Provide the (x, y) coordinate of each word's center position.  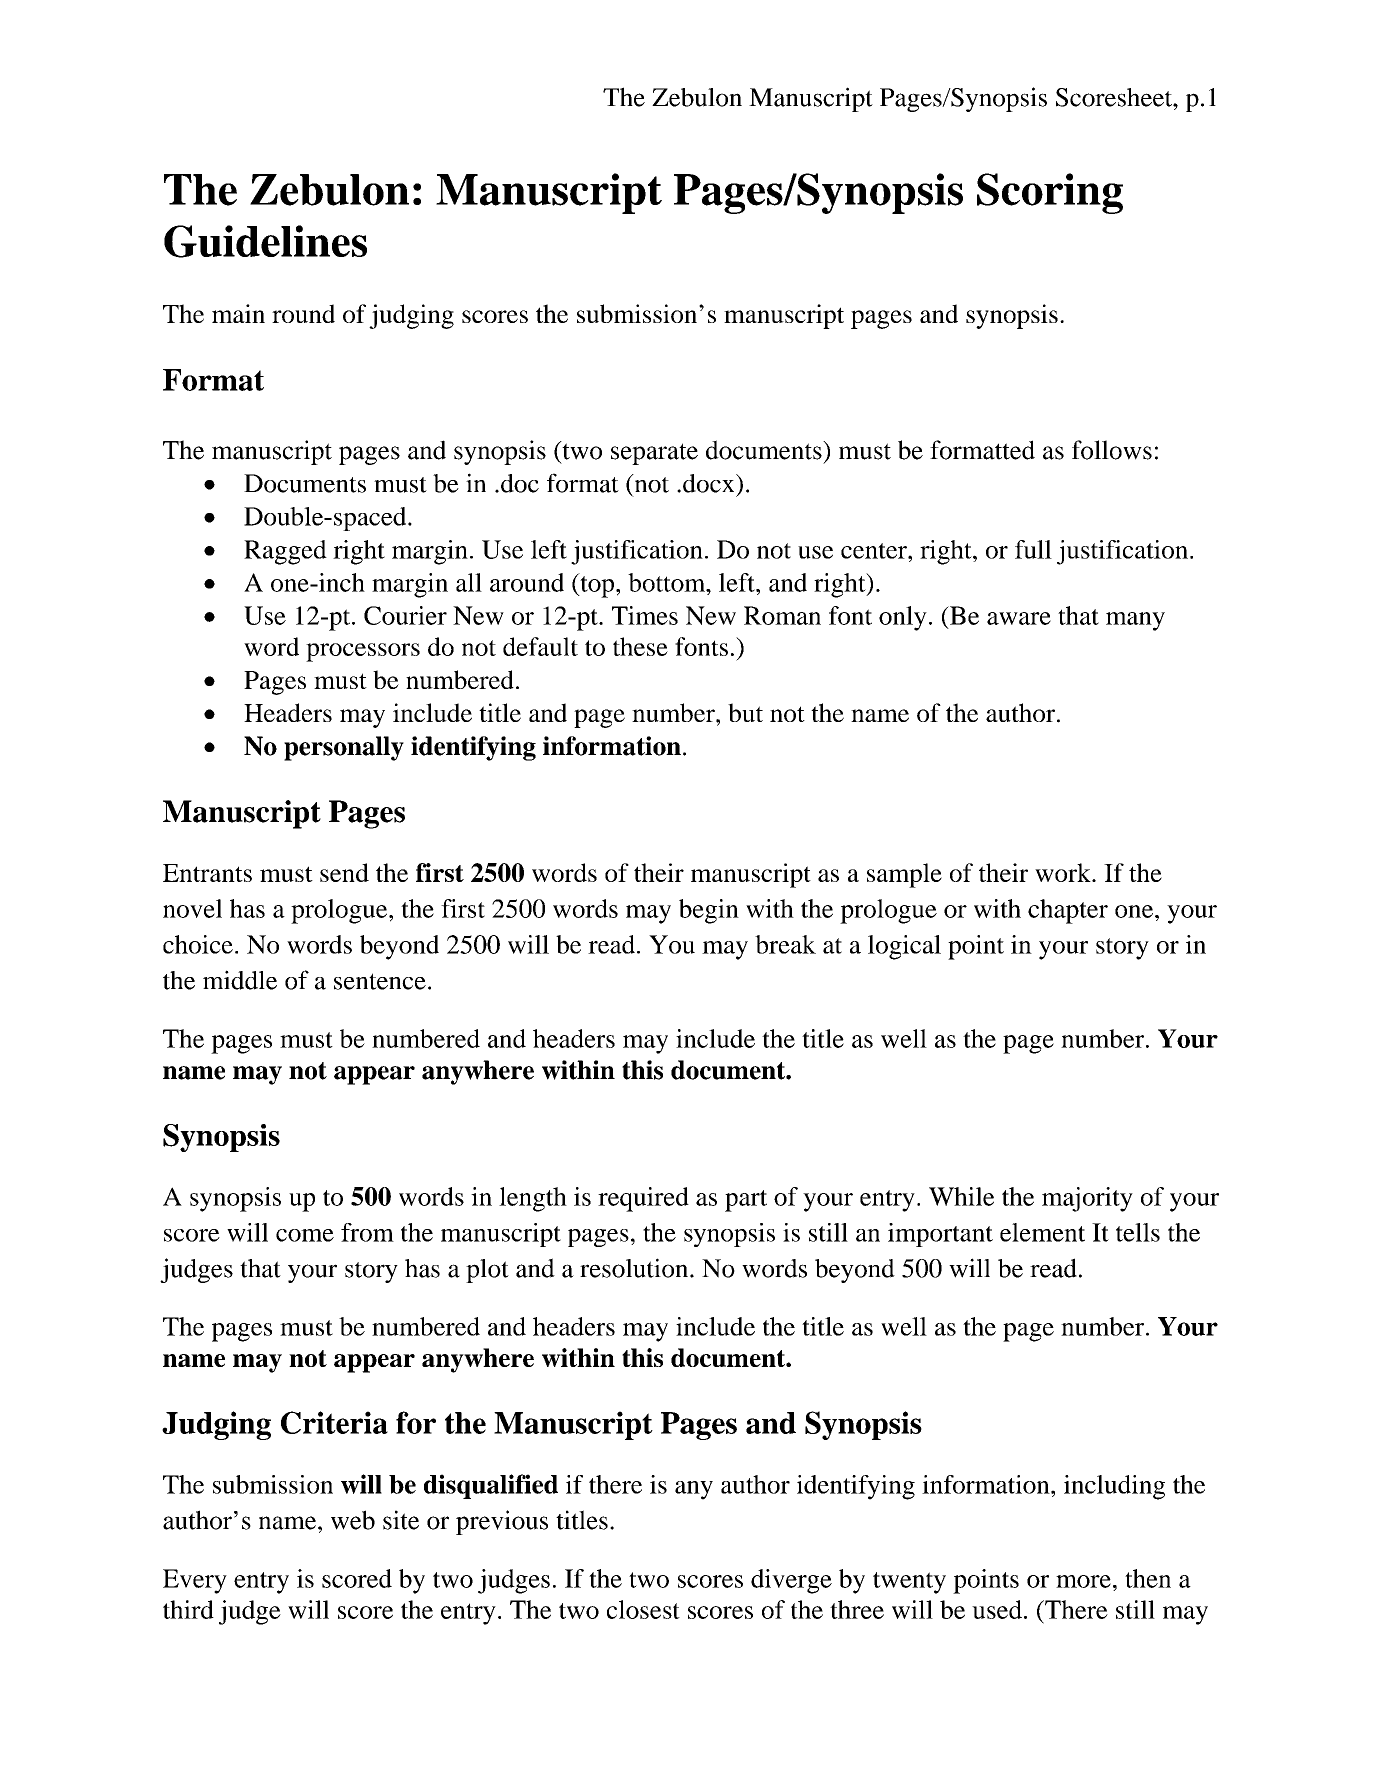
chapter (1068, 911)
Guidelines (265, 241)
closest (643, 1609)
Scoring (1050, 193)
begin (709, 911)
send (344, 872)
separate (654, 454)
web (353, 1520)
